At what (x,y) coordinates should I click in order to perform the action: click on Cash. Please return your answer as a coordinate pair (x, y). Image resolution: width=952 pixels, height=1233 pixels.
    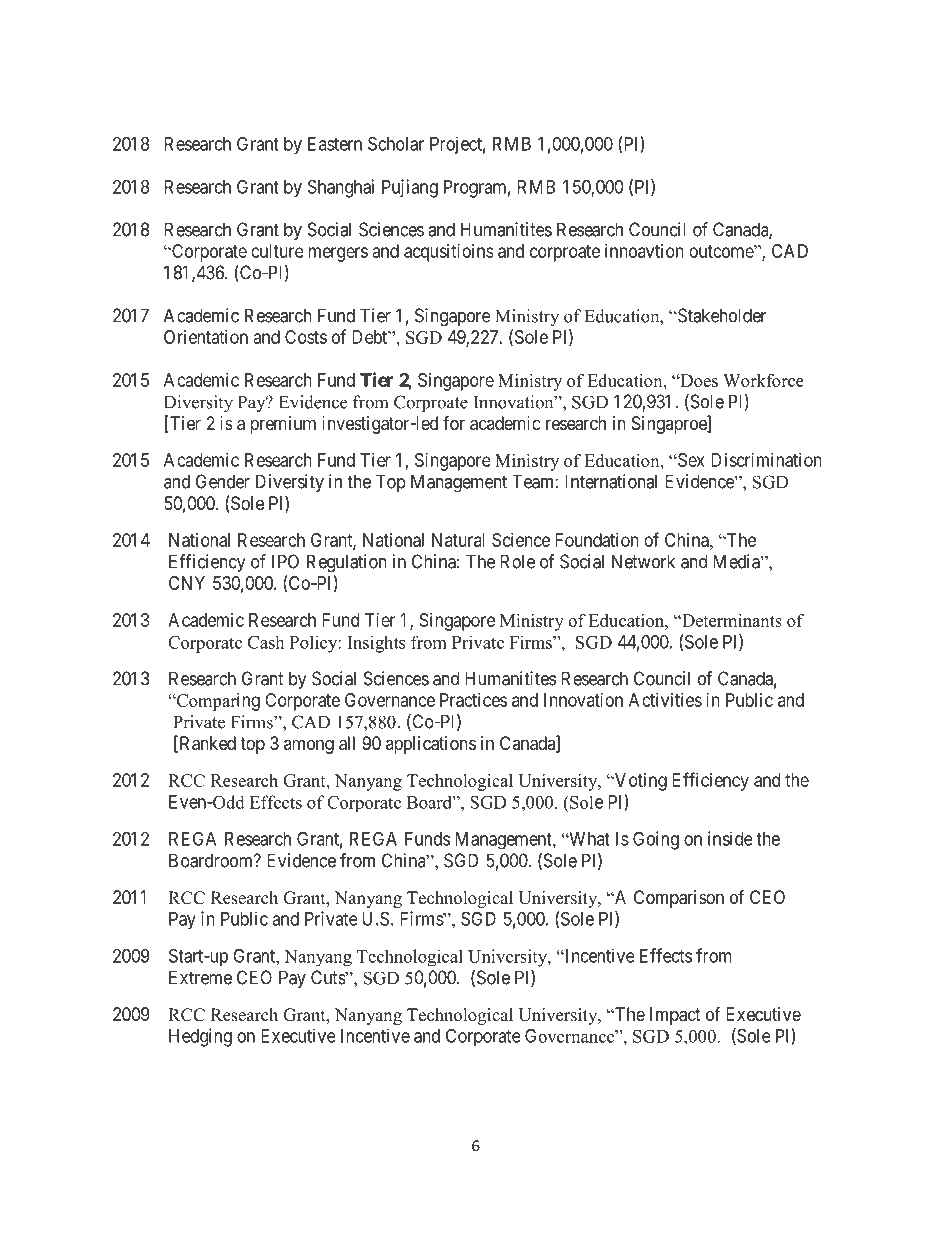
    Looking at the image, I should click on (266, 642).
